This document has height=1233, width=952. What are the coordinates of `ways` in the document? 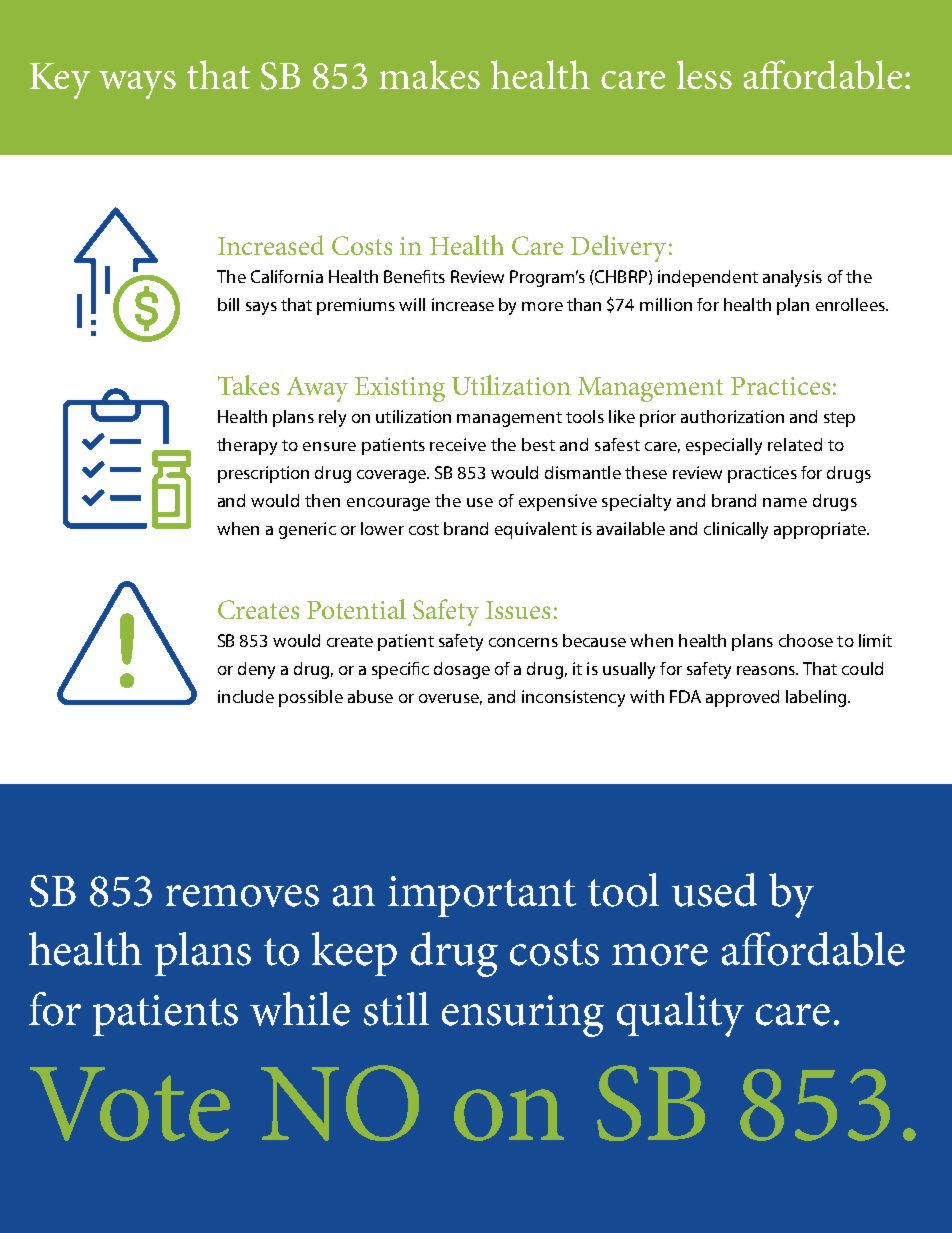 It's located at (137, 85).
